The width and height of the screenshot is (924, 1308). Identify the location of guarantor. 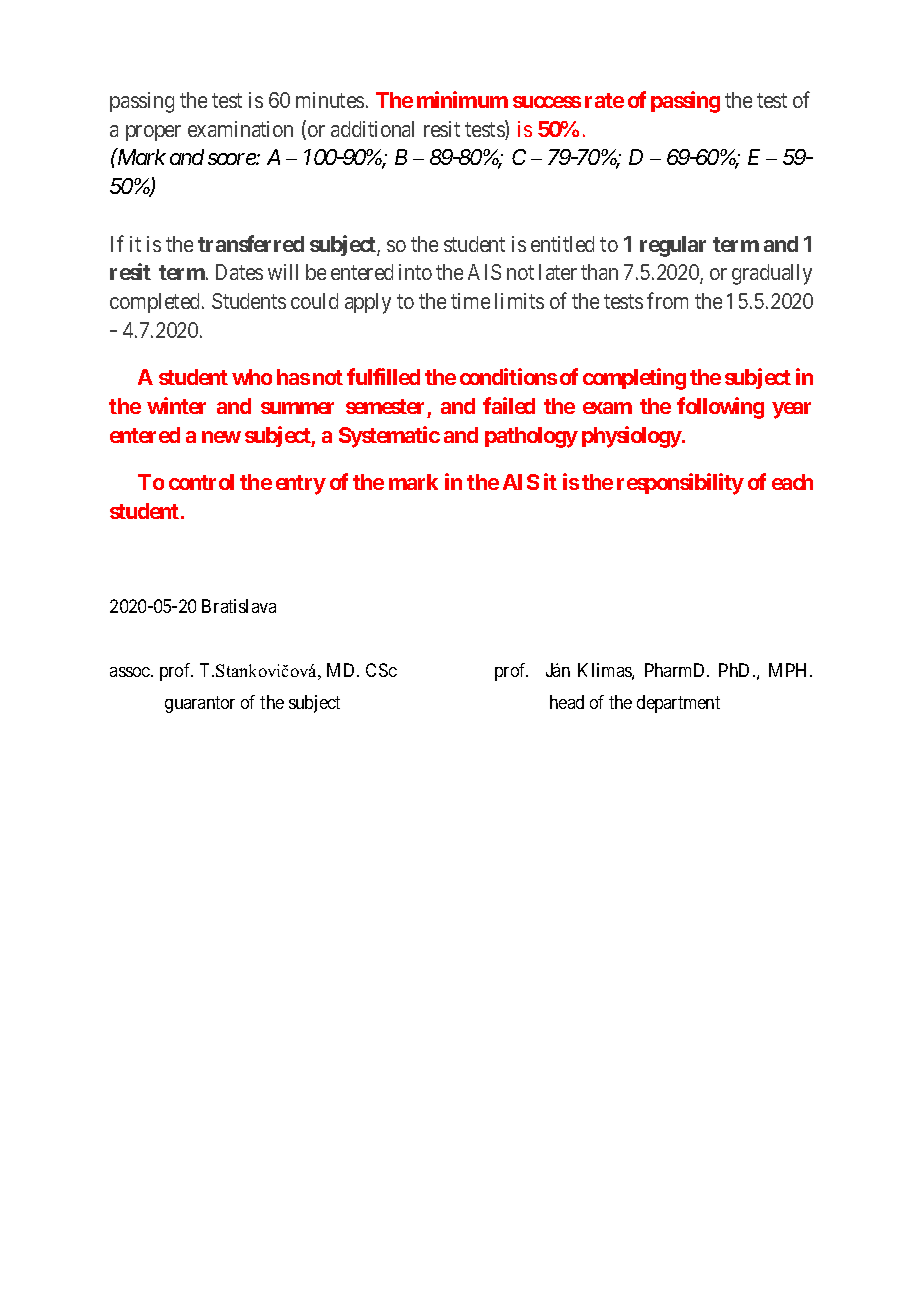
(200, 704).
